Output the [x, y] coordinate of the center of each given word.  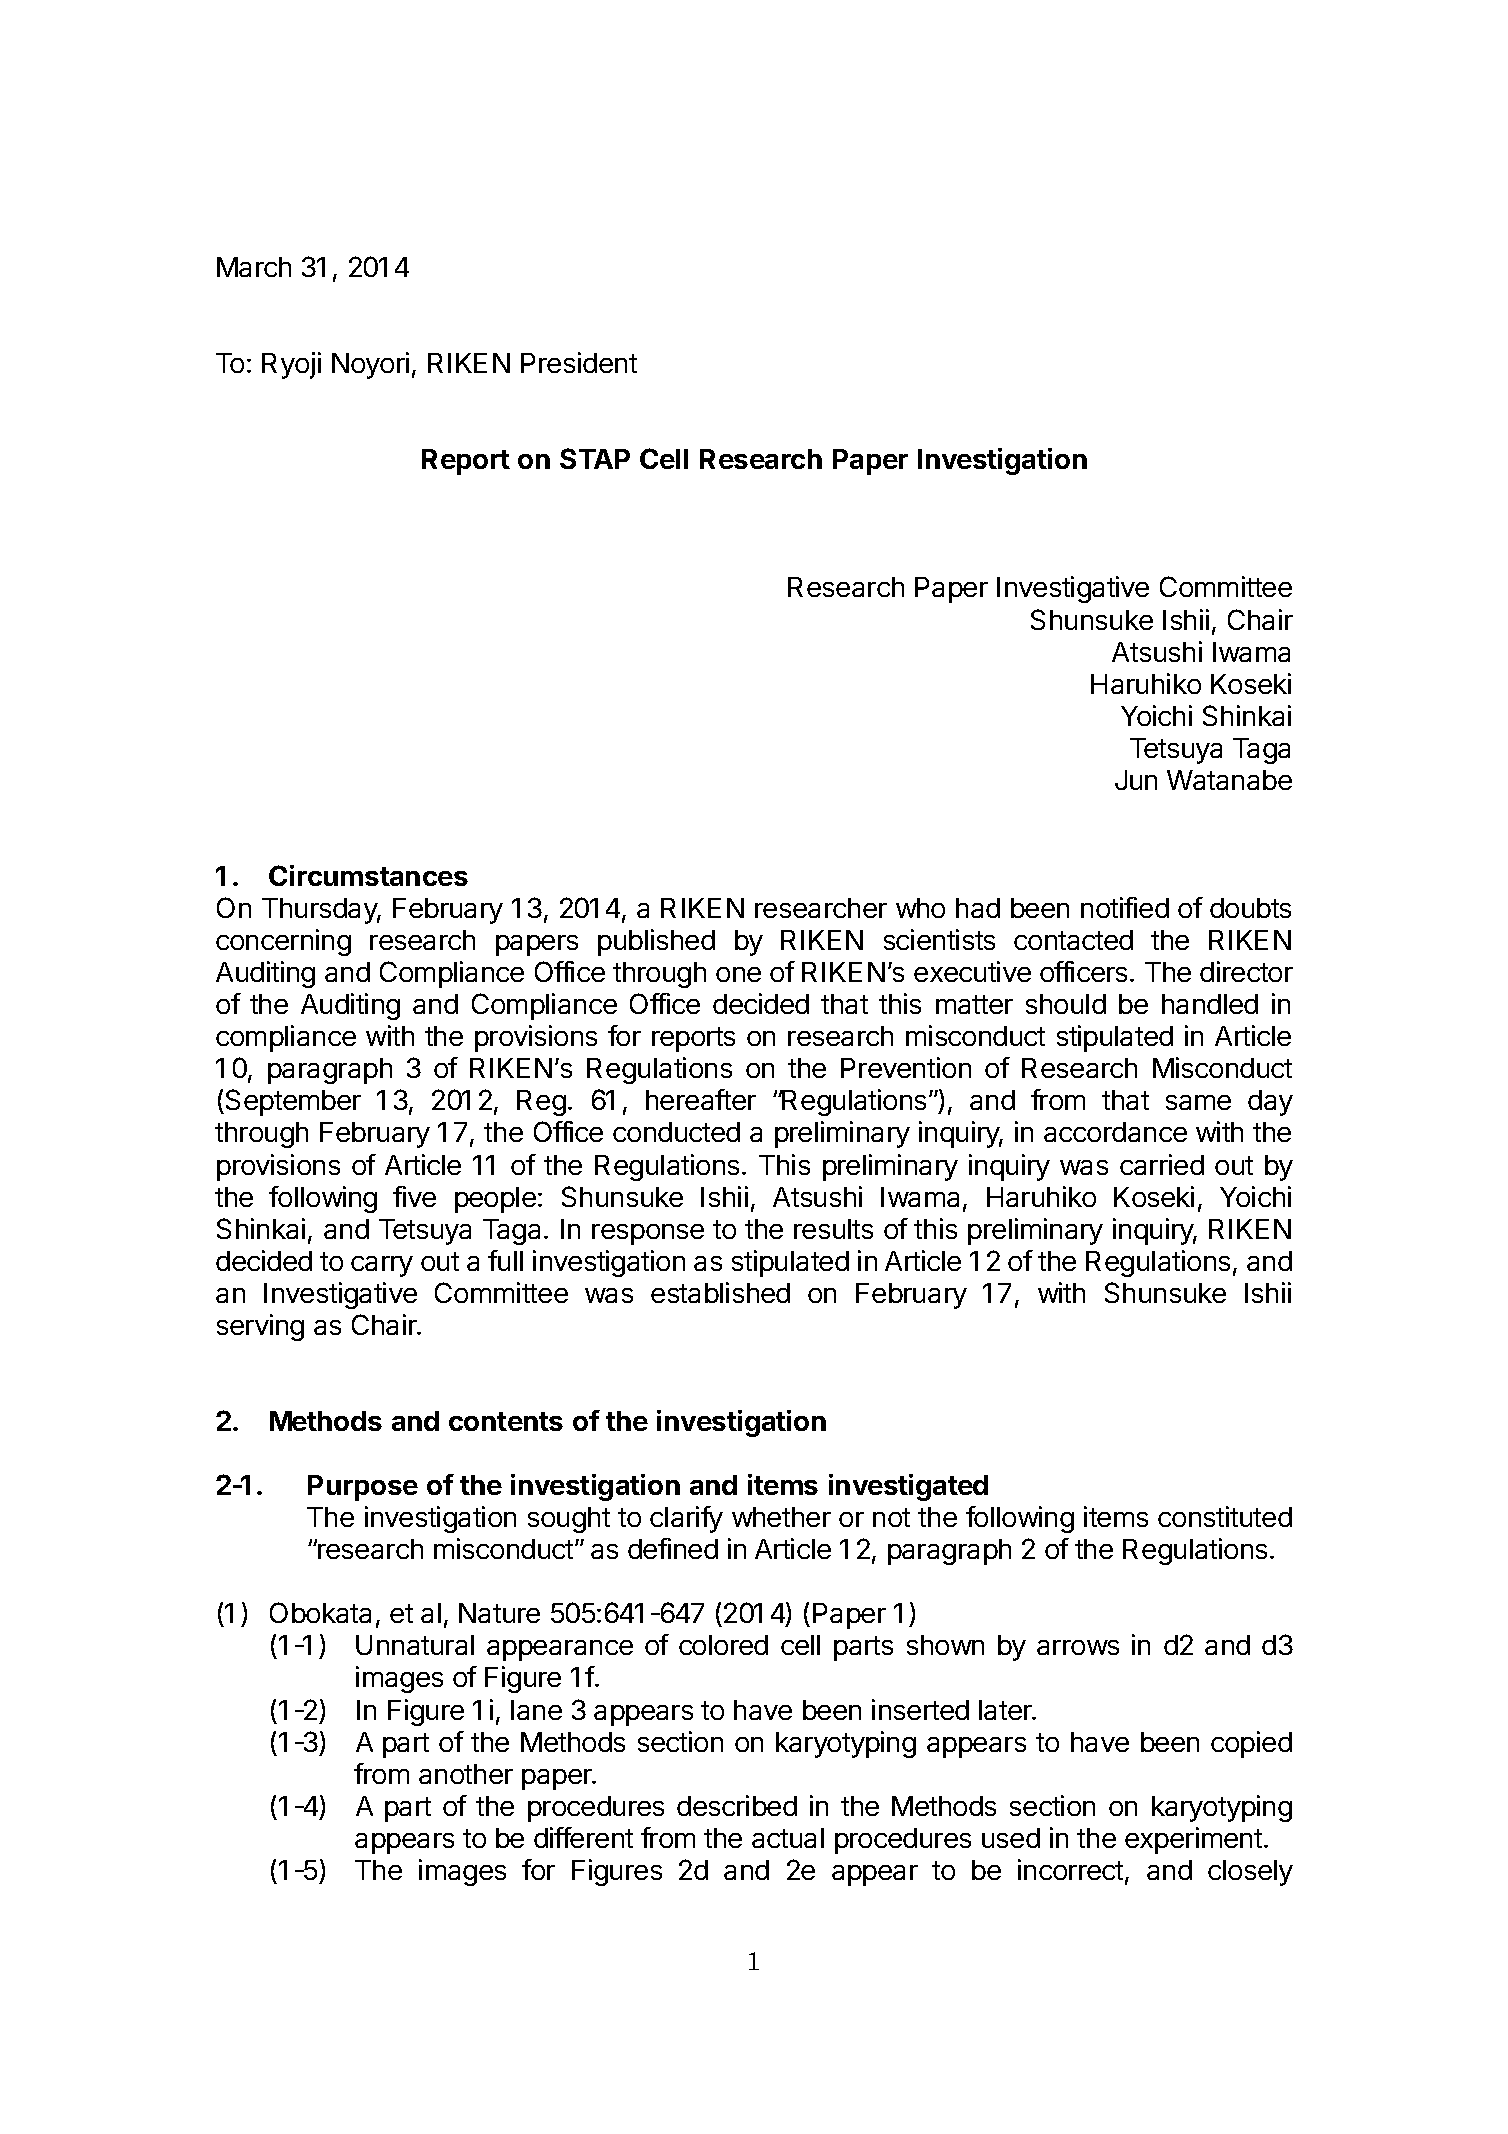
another [466, 1774]
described [737, 1805]
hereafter [701, 1099]
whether [781, 1517]
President [579, 362]
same [1198, 1102]
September [293, 1102]
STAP [595, 458]
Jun [1136, 780]
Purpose [363, 1488]
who [920, 908]
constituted [1225, 1516]
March [254, 267]
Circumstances [368, 875]
